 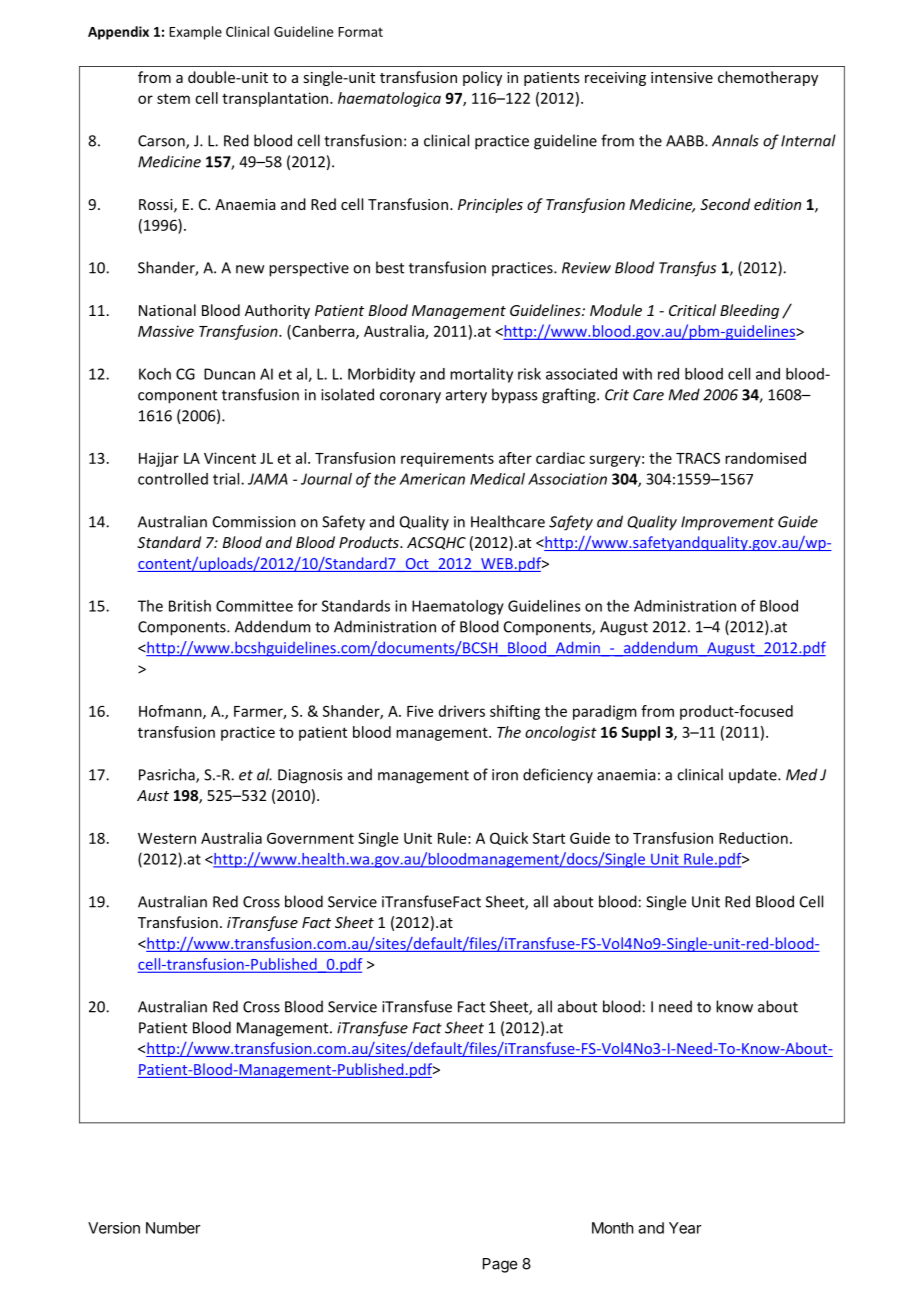 What do you see at coordinates (462, 711) in the screenshot?
I see `drivers` at bounding box center [462, 711].
